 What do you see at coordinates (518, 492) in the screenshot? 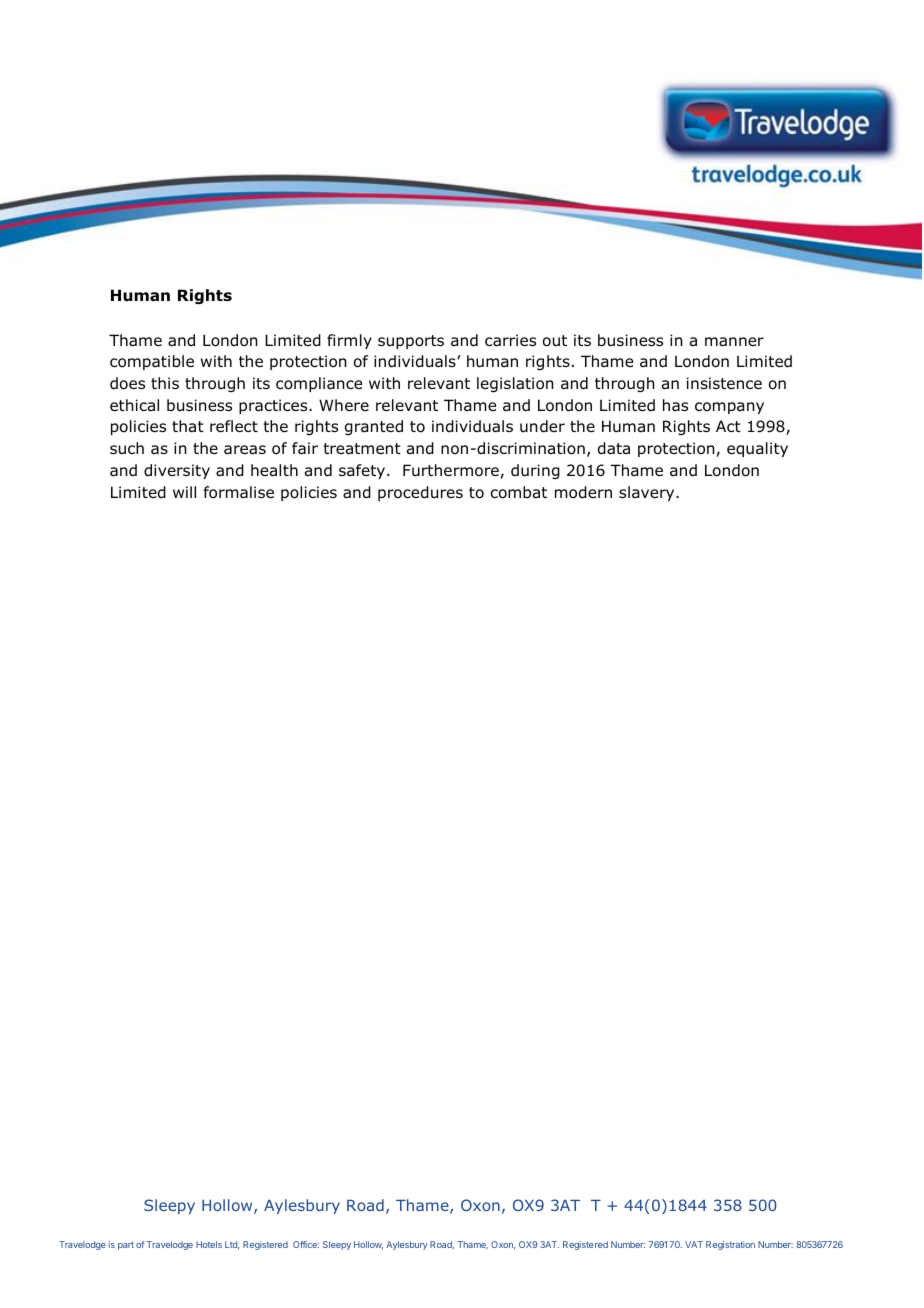
I see `combat` at bounding box center [518, 492].
